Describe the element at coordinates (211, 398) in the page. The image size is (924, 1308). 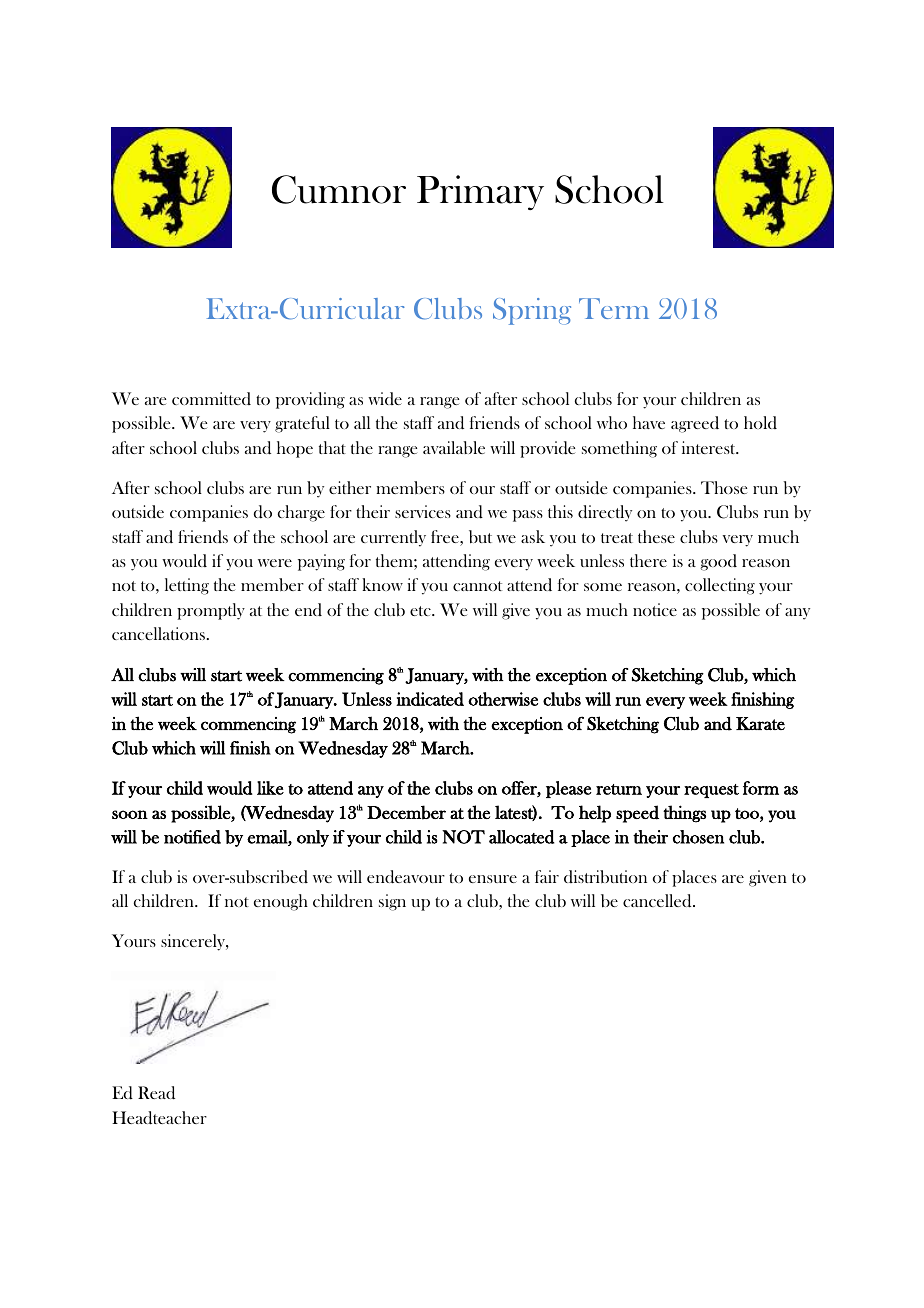
I see `committed` at that location.
